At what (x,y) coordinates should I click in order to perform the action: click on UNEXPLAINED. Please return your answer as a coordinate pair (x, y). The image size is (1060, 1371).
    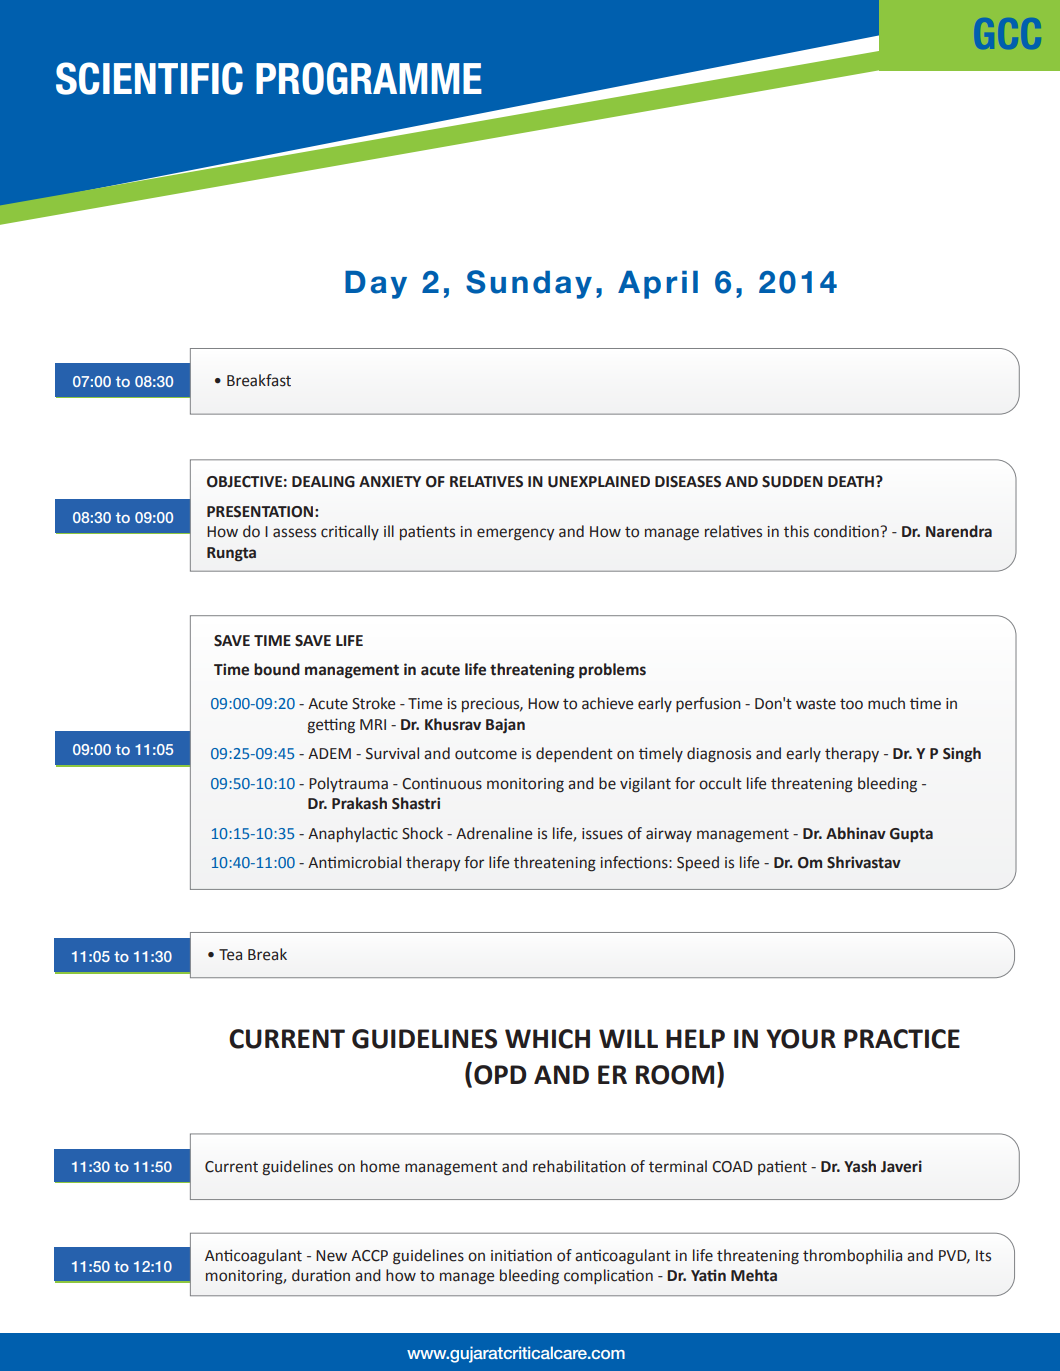
    Looking at the image, I should click on (599, 482).
